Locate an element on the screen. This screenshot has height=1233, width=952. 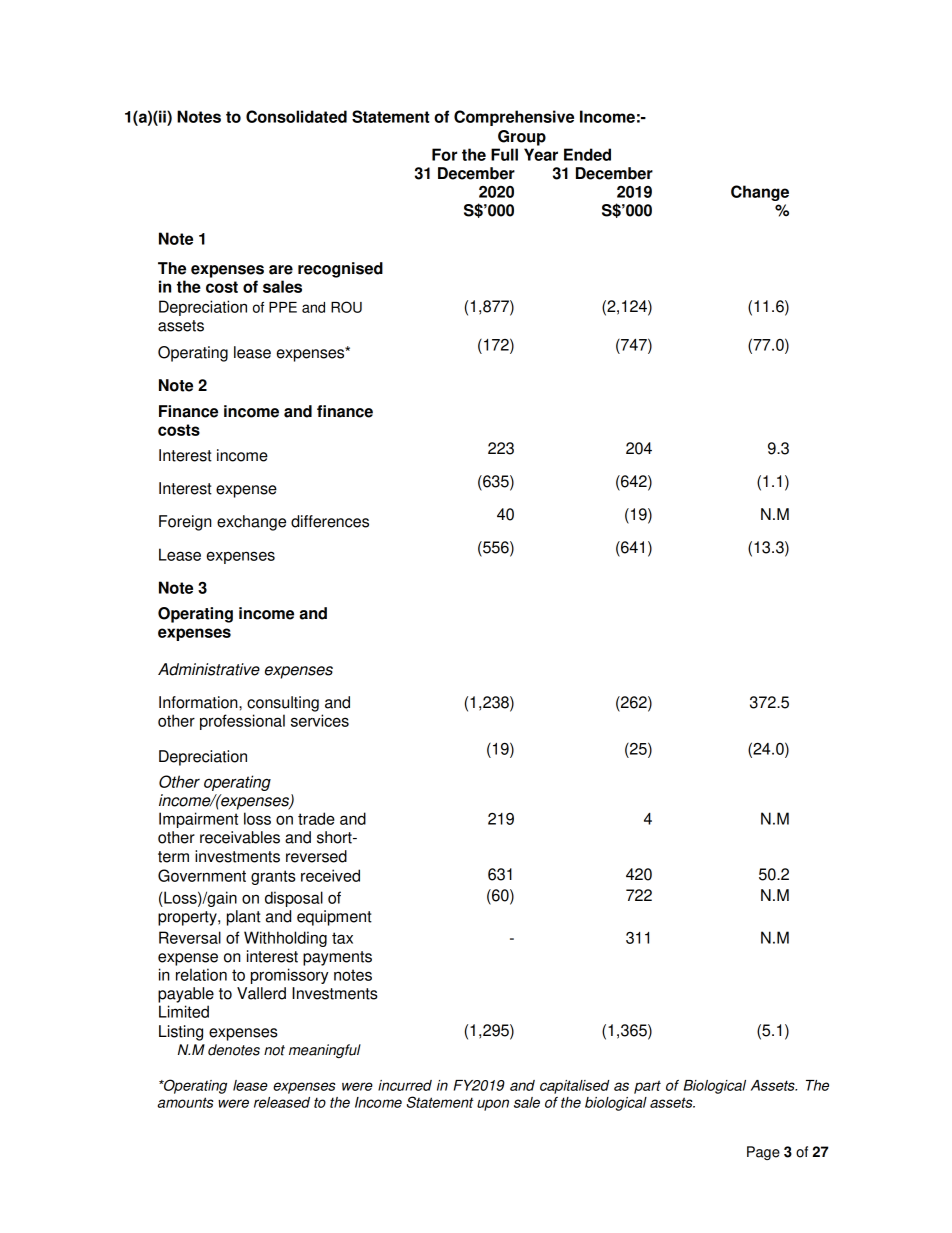
services is located at coordinates (320, 720).
